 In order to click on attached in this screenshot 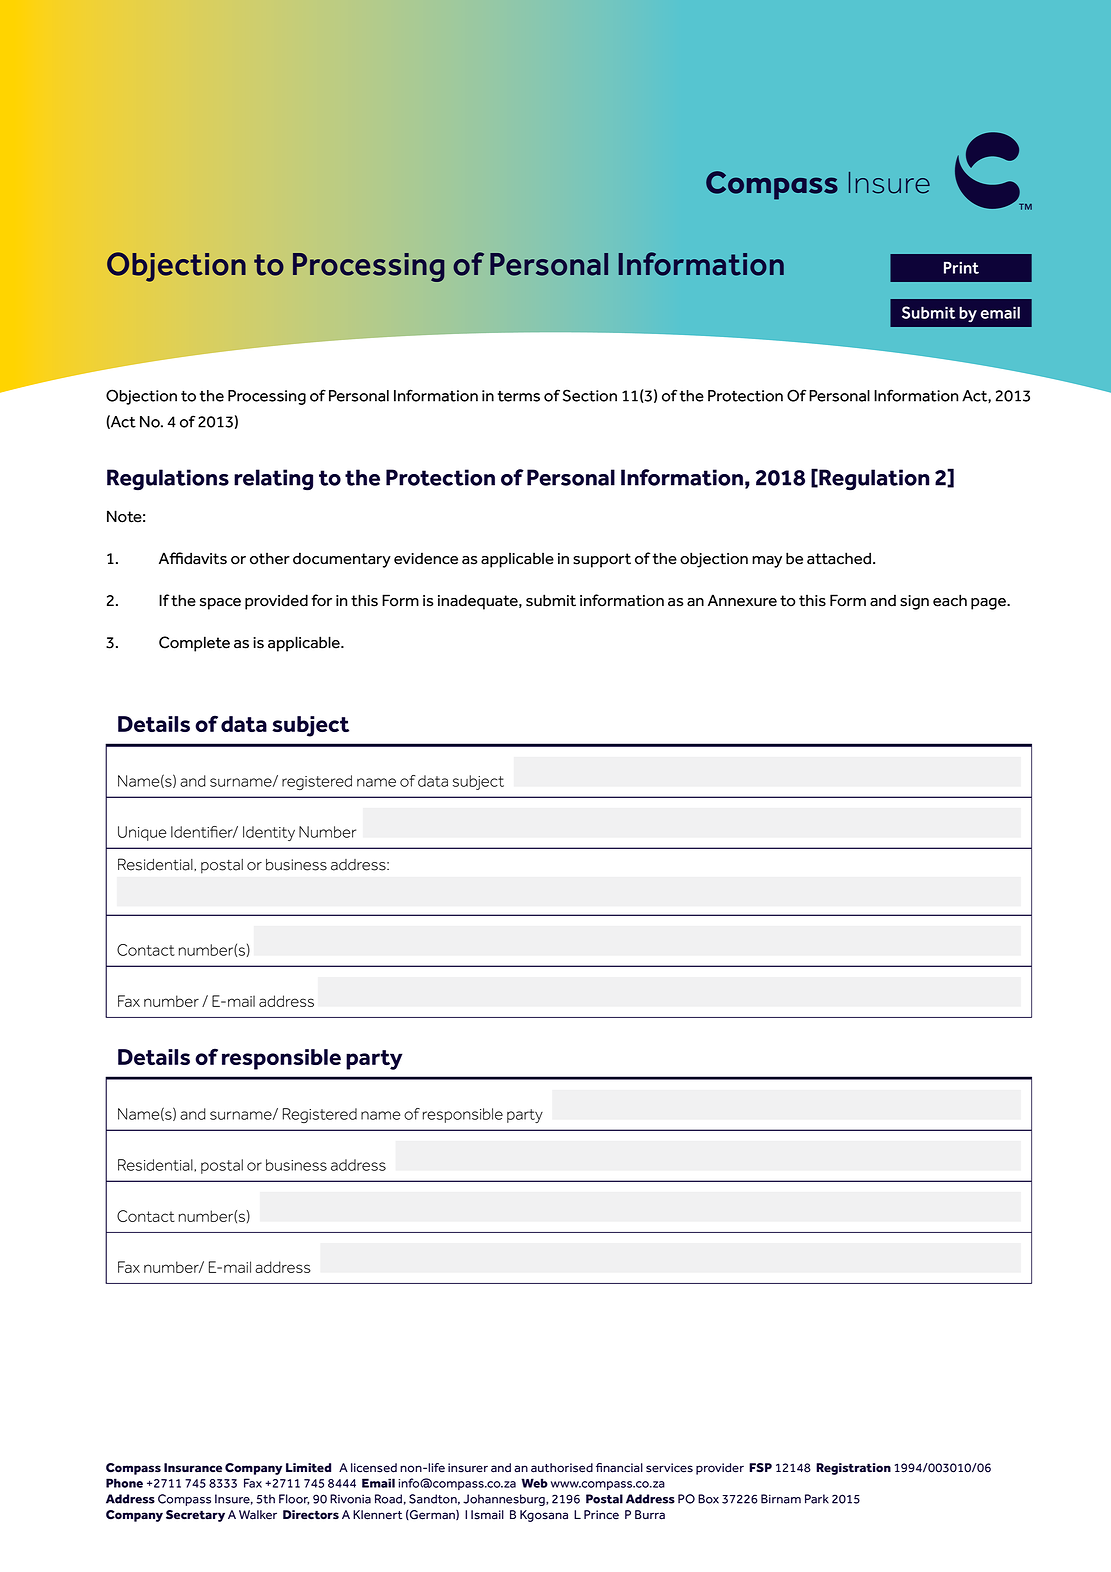, I will do `click(839, 558)`.
